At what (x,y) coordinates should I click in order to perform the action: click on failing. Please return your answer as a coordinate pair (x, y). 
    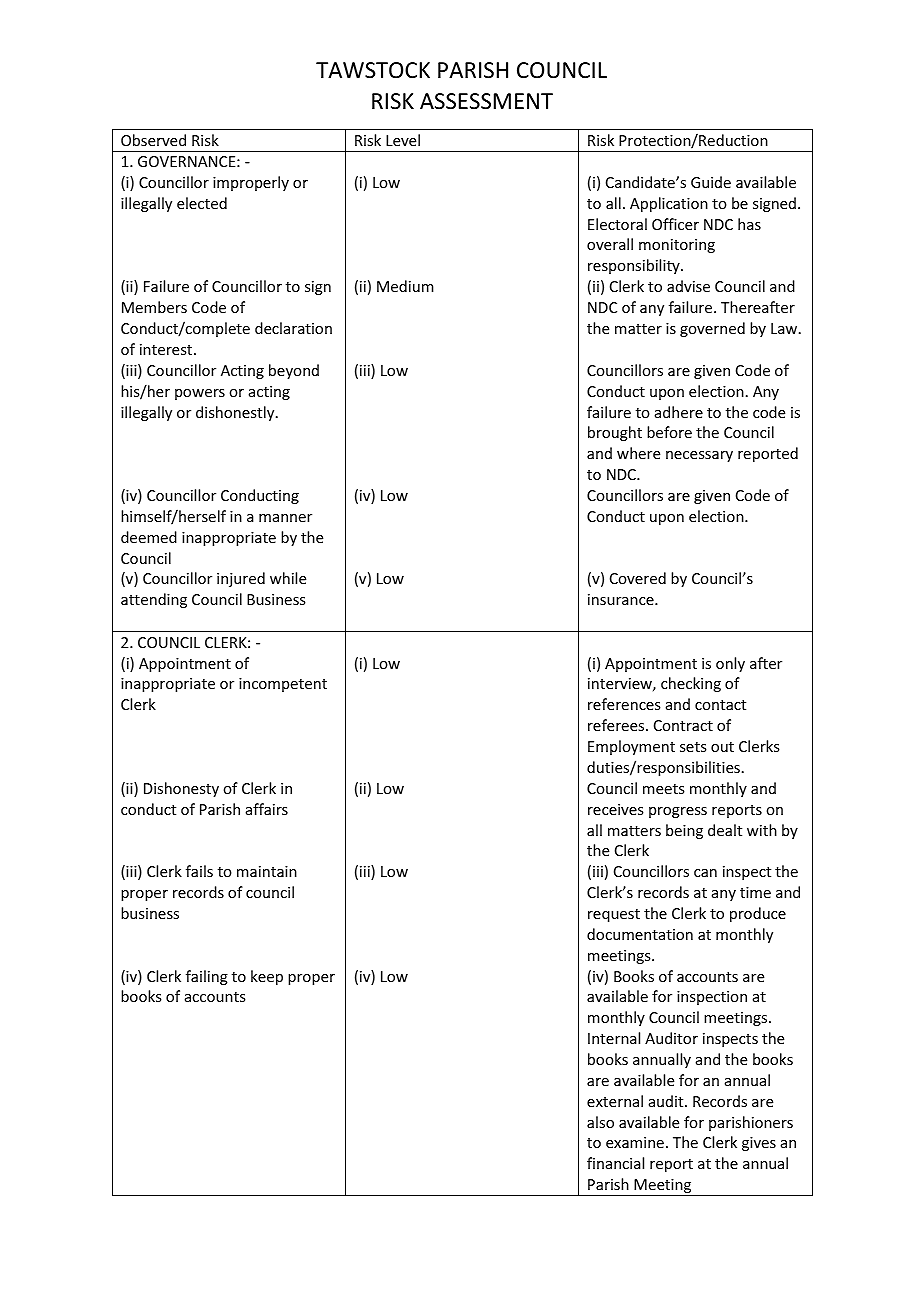
    Looking at the image, I should click on (207, 977).
